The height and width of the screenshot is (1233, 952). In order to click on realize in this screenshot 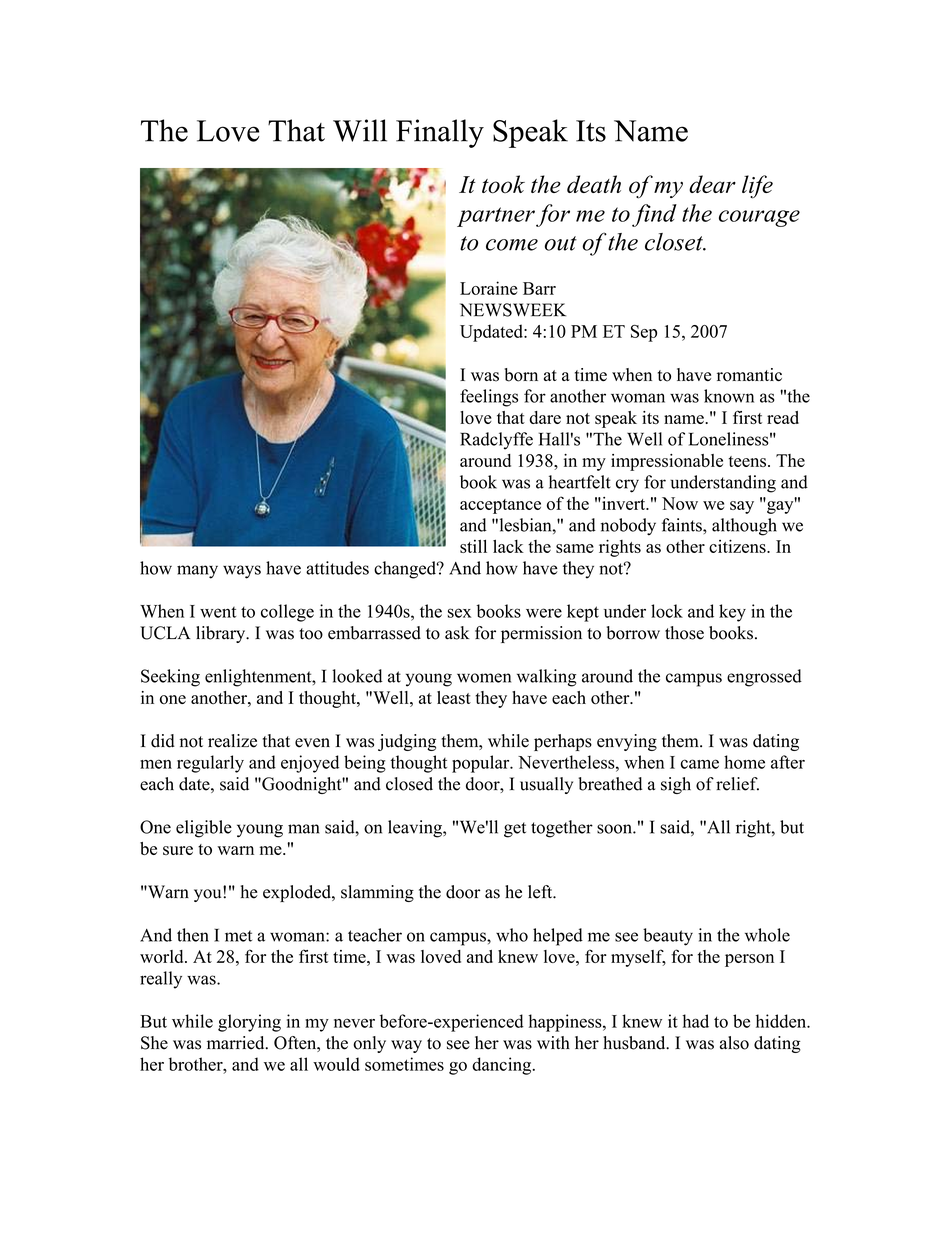, I will do `click(232, 741)`.
